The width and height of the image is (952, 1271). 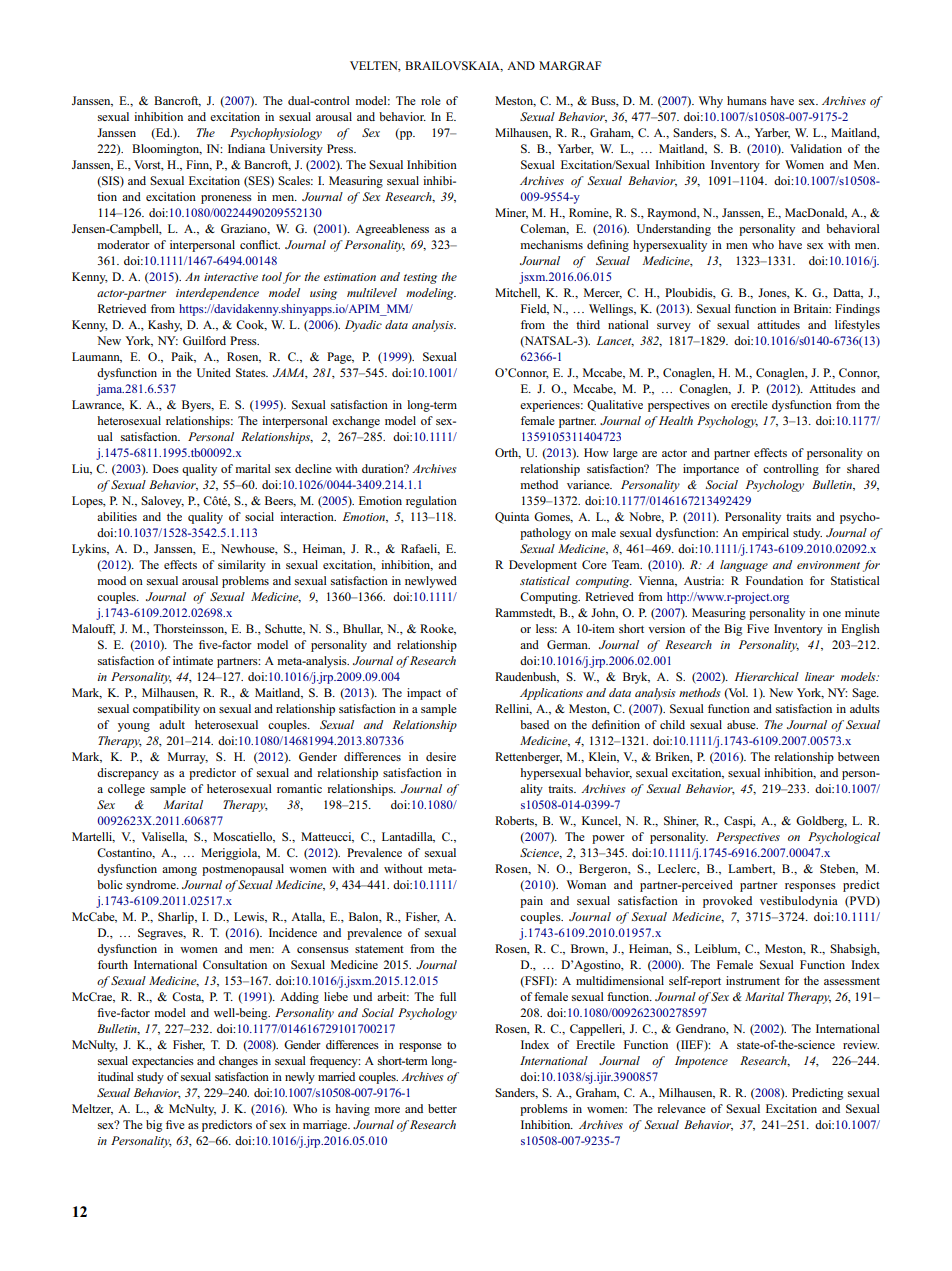 I want to click on Impotence, so click(x=701, y=1062).
